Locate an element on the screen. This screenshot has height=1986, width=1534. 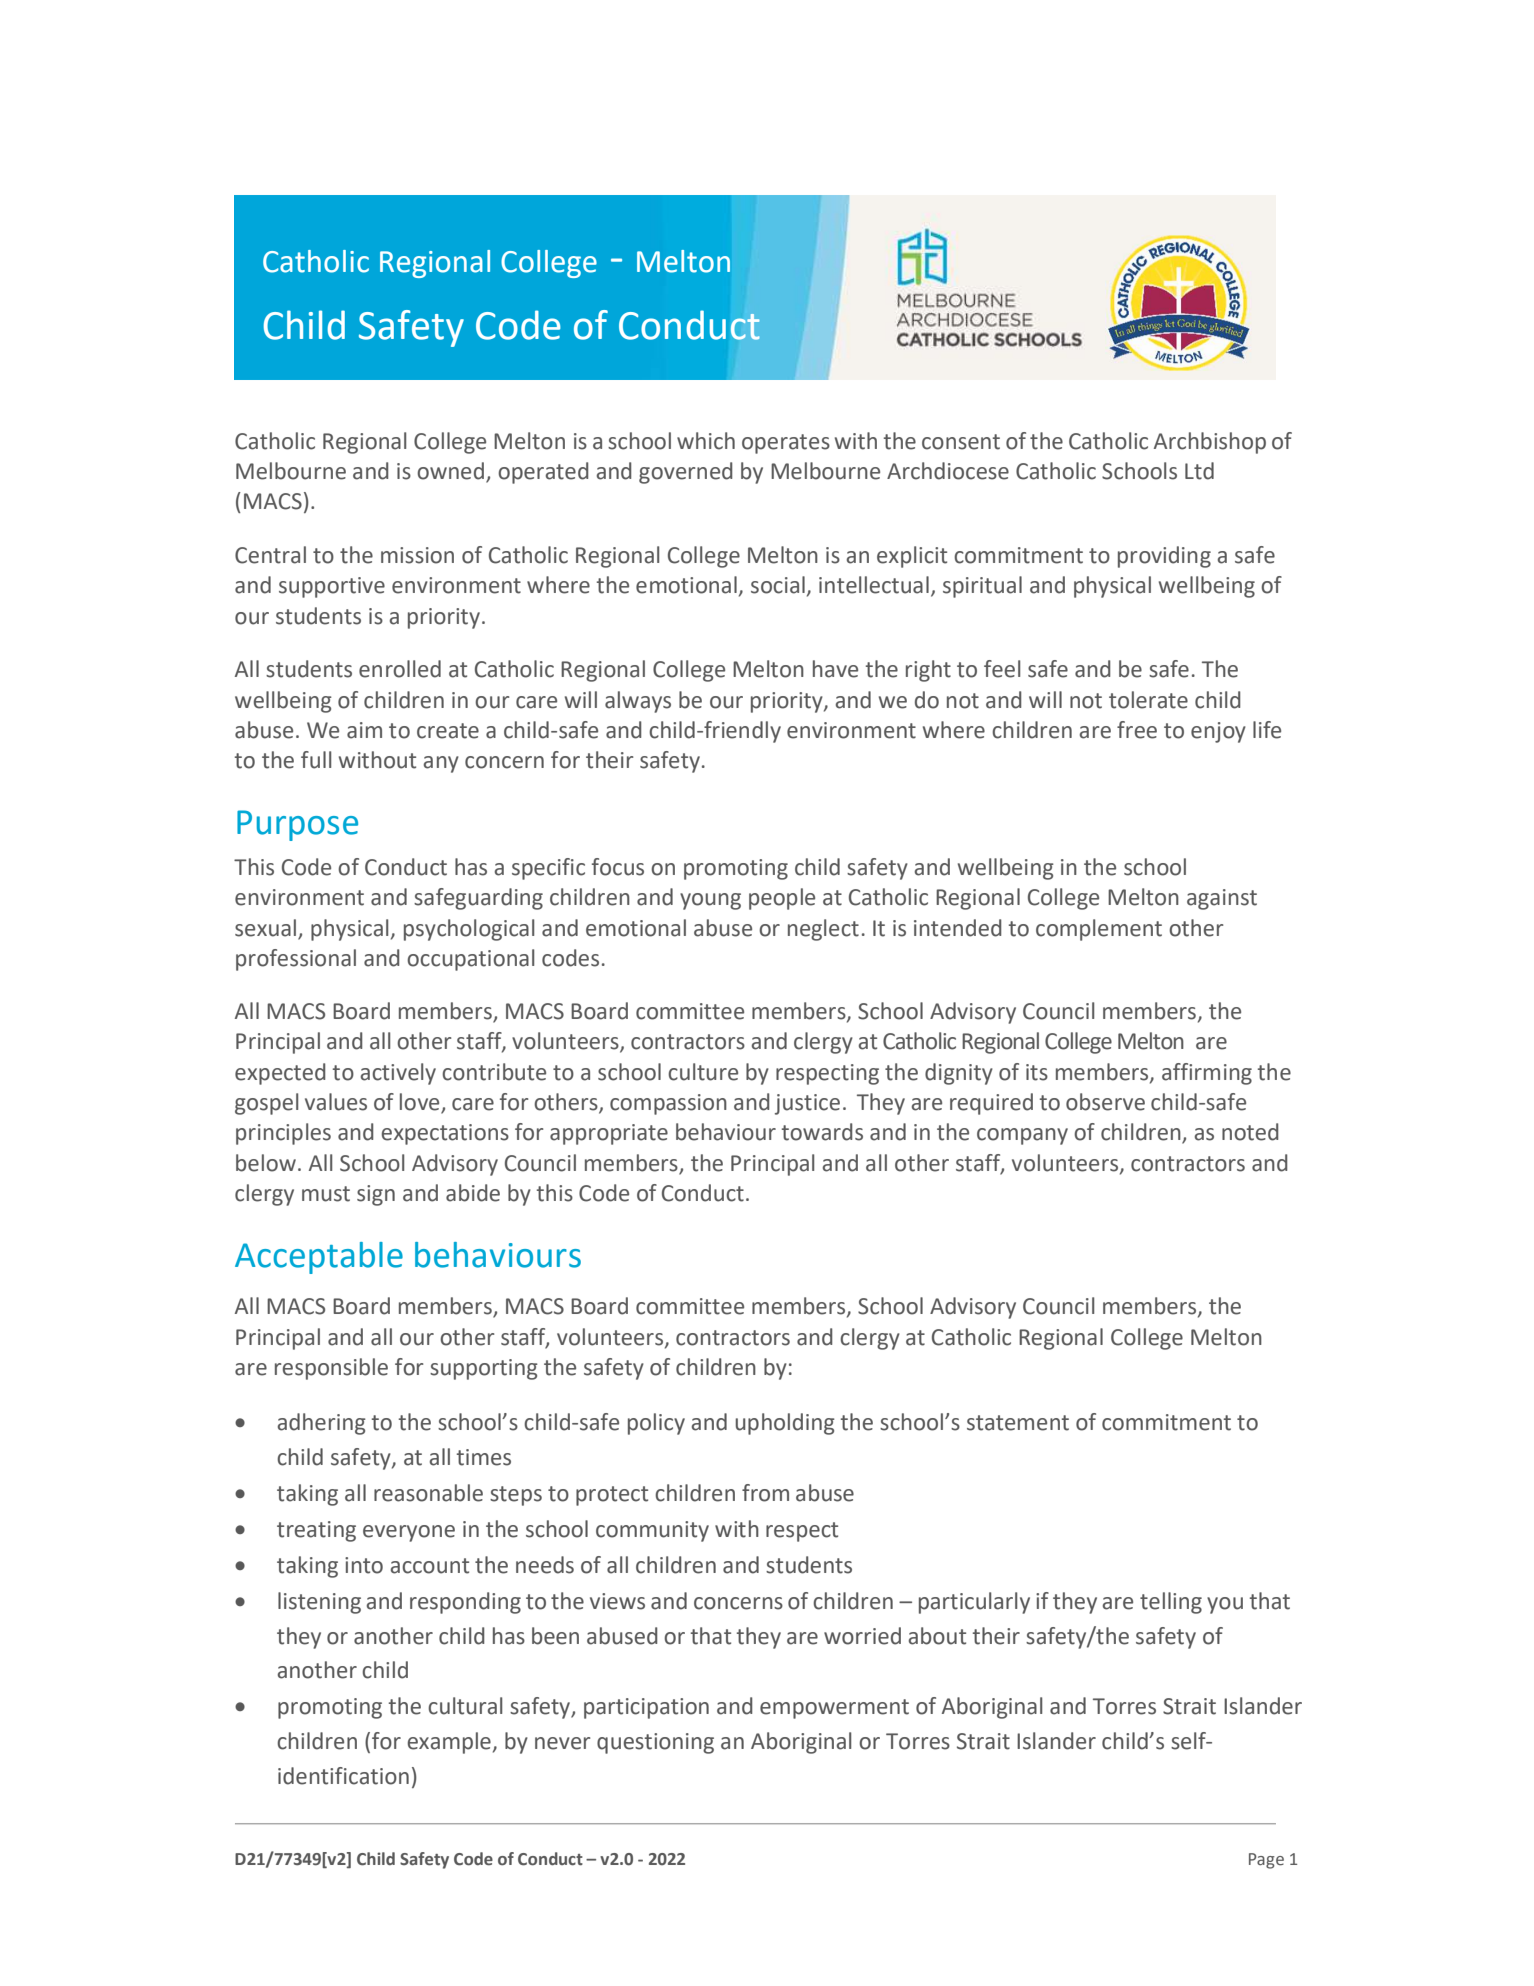
into is located at coordinates (364, 1565).
